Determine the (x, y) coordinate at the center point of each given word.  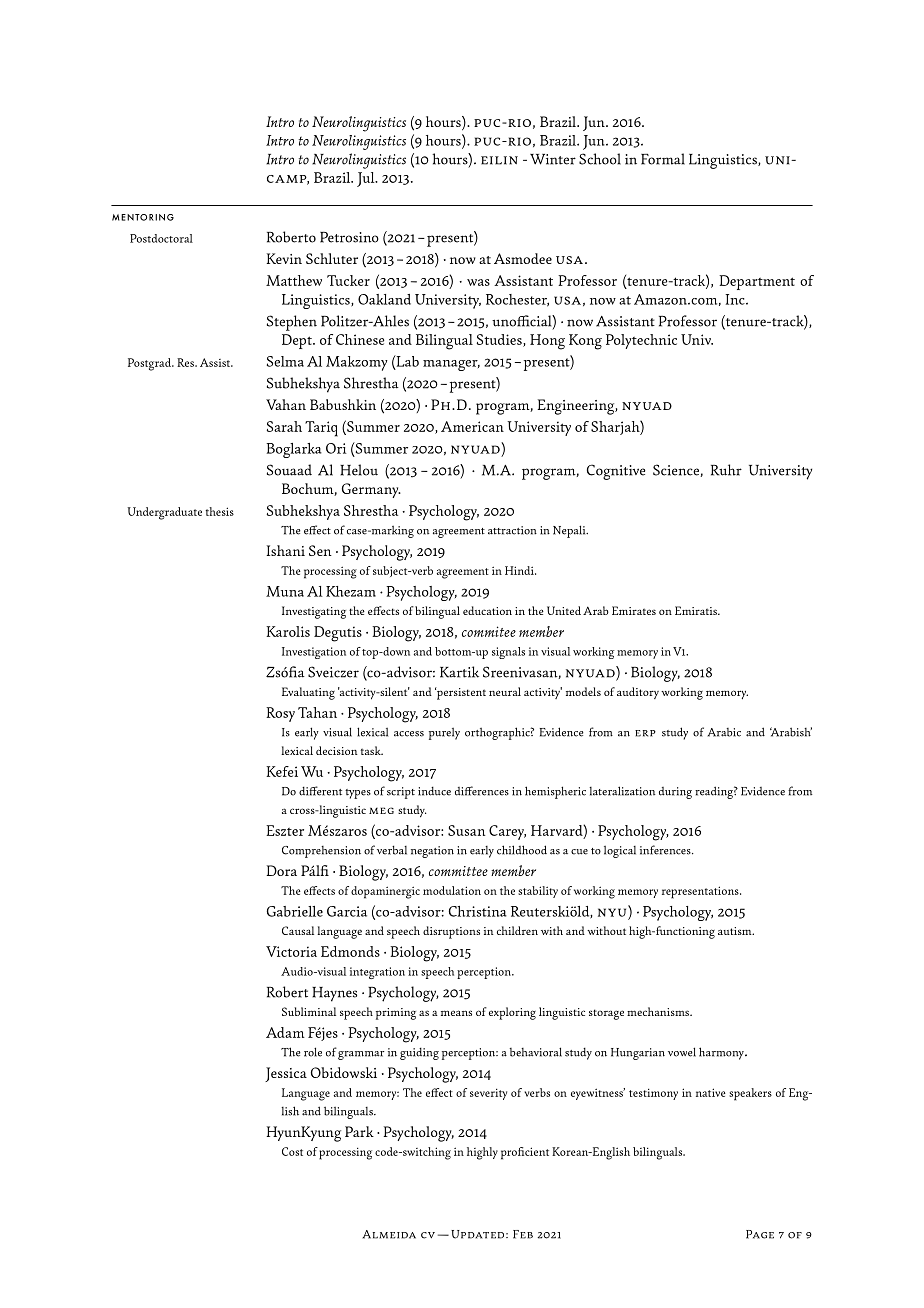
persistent (460, 693)
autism (736, 931)
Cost (292, 1151)
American (472, 426)
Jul (367, 179)
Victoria (291, 951)
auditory (638, 693)
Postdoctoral (161, 238)
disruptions (451, 932)
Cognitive (616, 472)
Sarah (284, 426)
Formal (663, 159)
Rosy (280, 714)
